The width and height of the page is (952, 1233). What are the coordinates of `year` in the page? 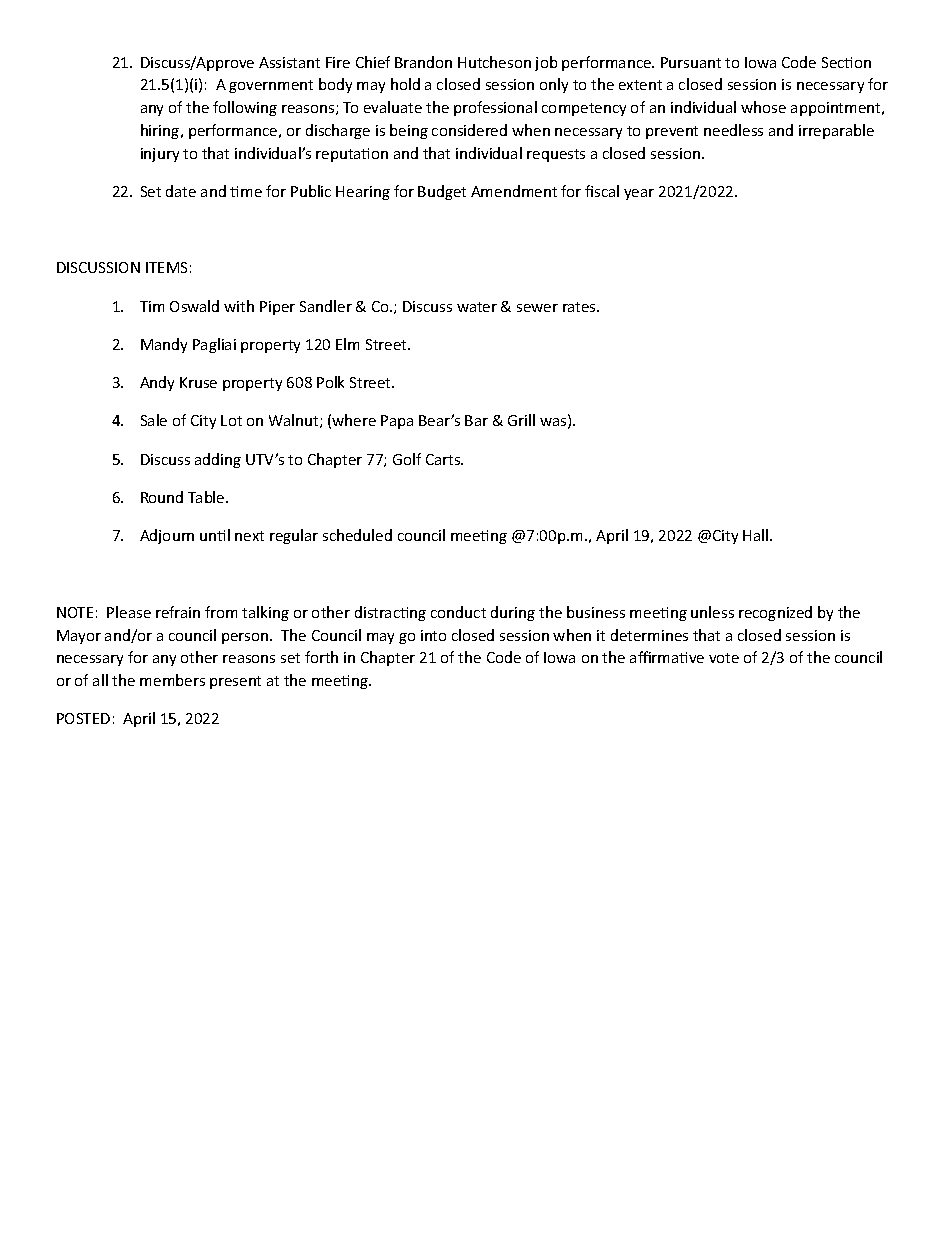 It's located at (639, 194).
